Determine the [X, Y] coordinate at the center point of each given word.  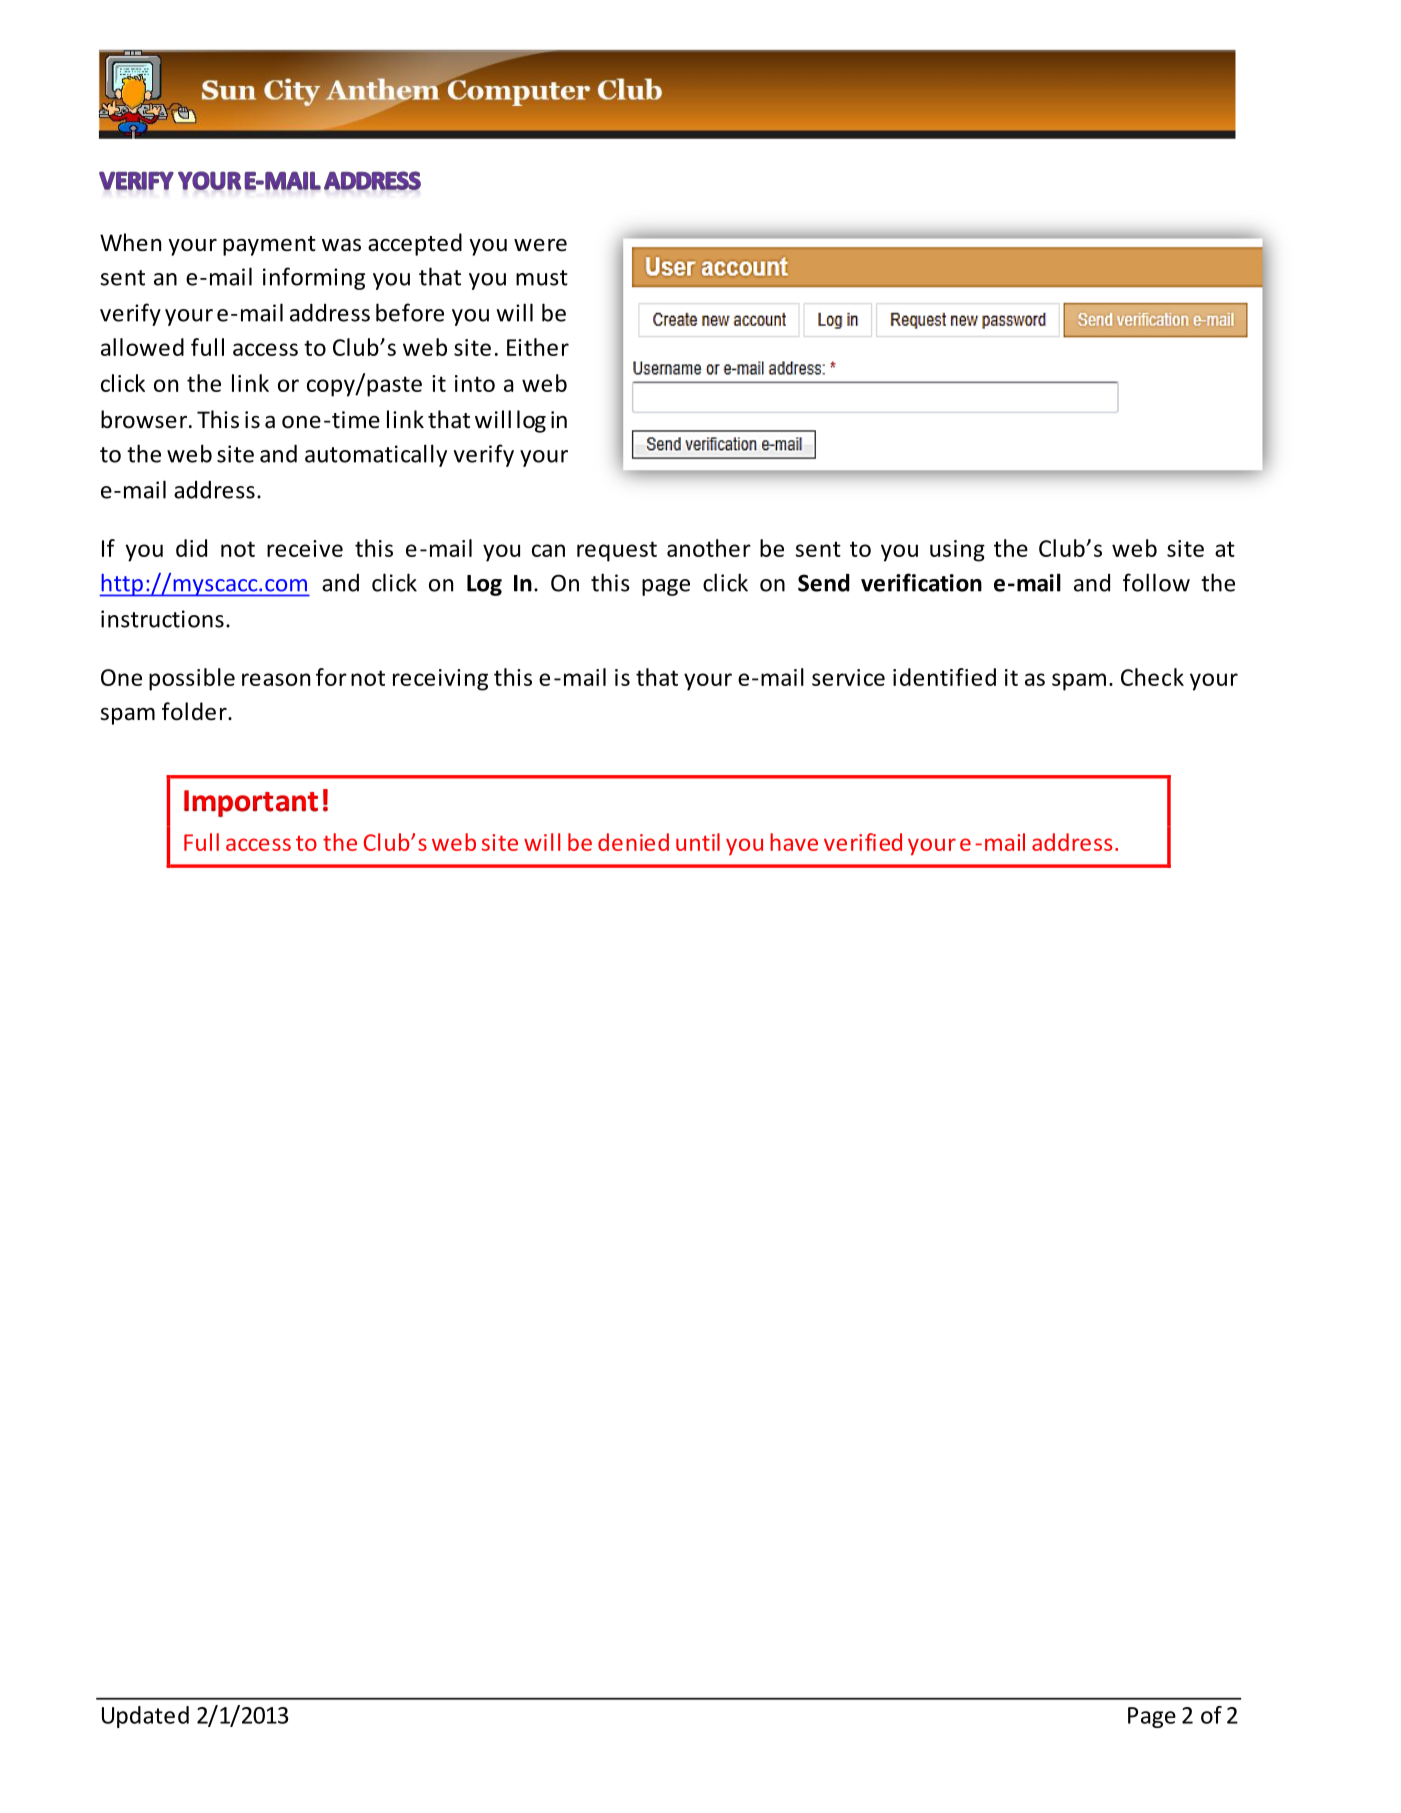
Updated [145, 1717]
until [698, 842]
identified [944, 677]
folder [195, 711]
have [794, 842]
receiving [440, 680]
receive [305, 548]
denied [633, 842]
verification [921, 582]
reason [276, 679]
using [957, 551]
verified [863, 842]
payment [269, 246]
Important [251, 803]
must [542, 278]
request [617, 551]
